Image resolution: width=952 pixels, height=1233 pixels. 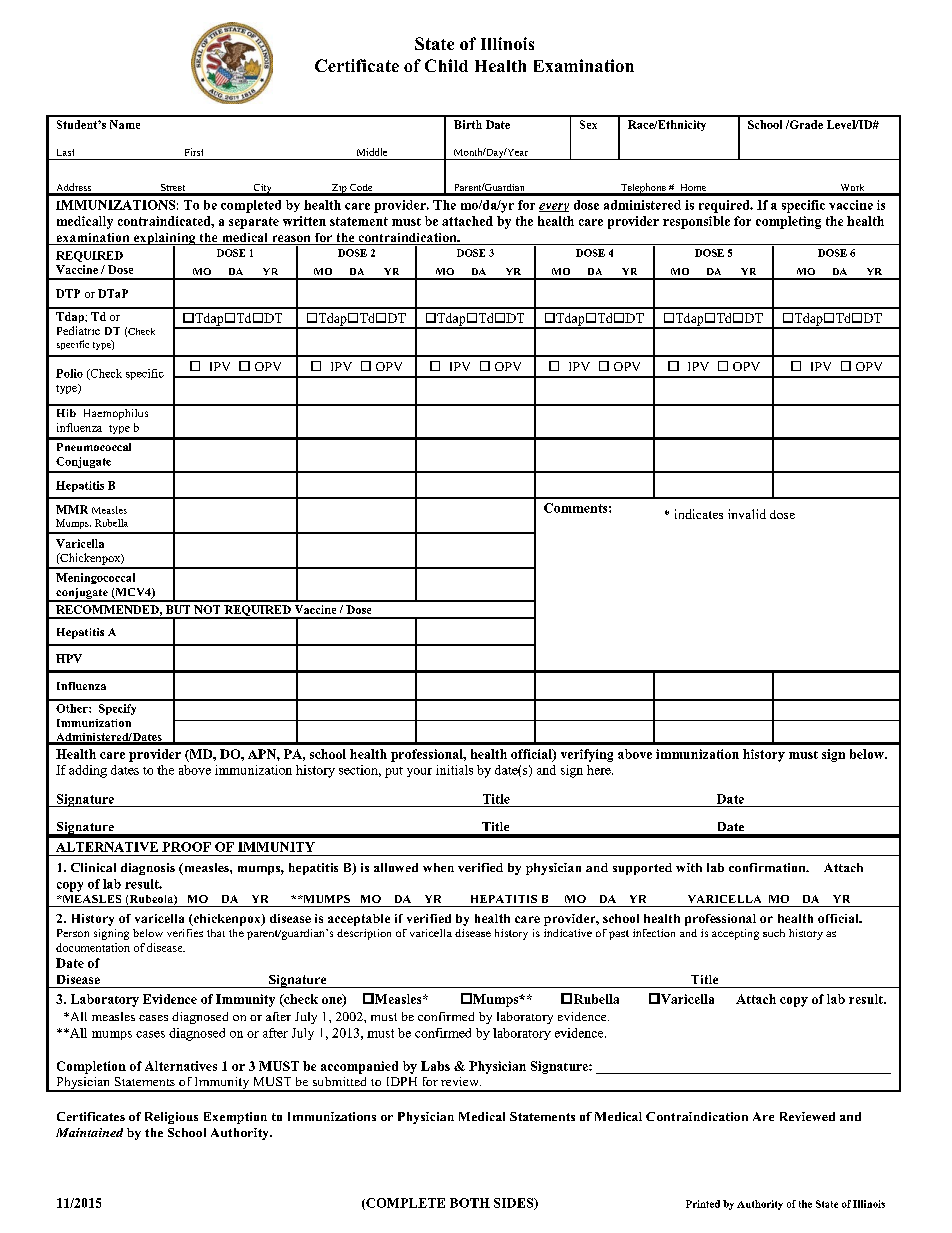 I want to click on HPV, so click(x=69, y=658).
